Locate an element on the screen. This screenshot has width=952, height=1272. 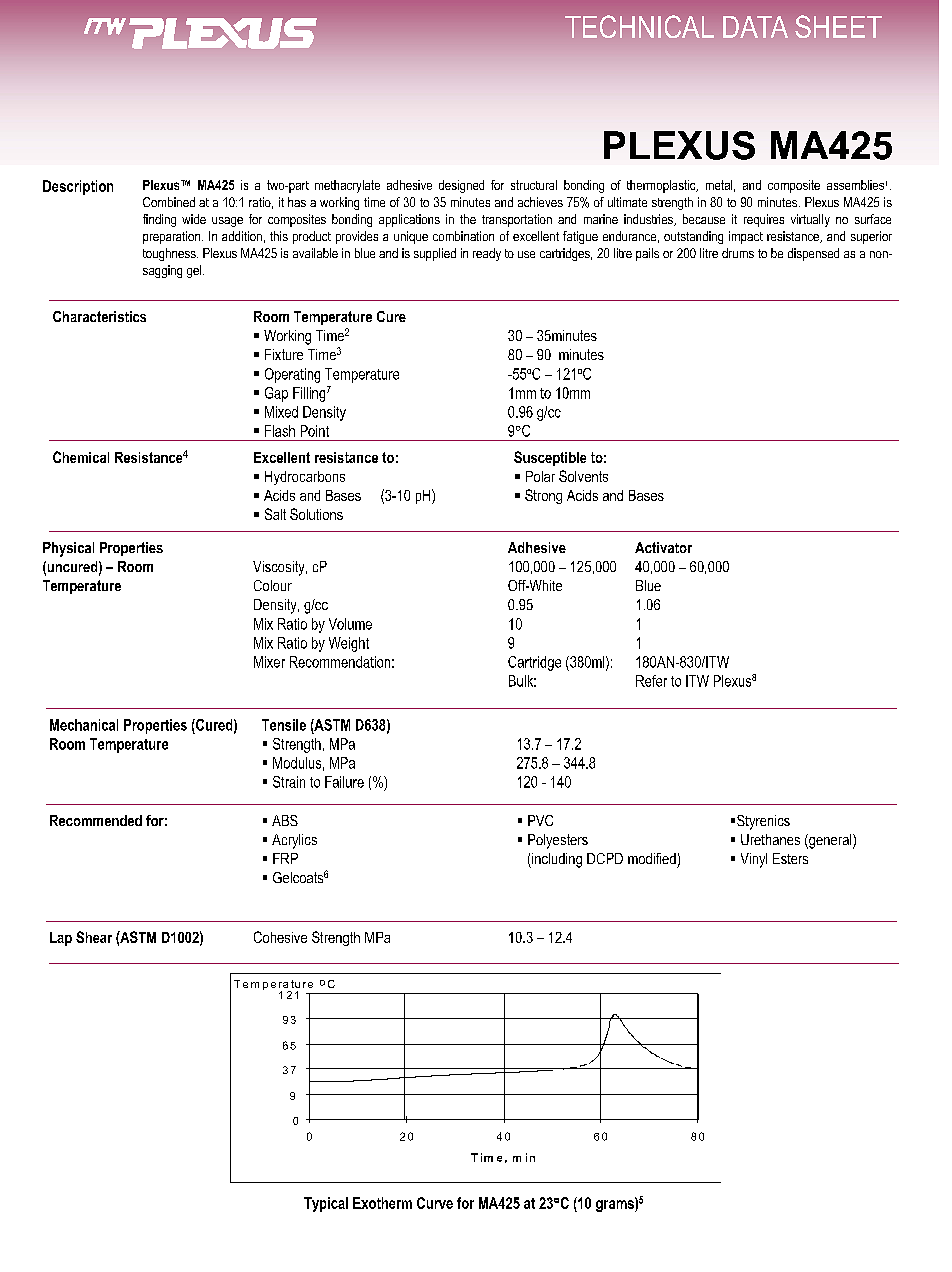
Shear is located at coordinates (94, 937).
